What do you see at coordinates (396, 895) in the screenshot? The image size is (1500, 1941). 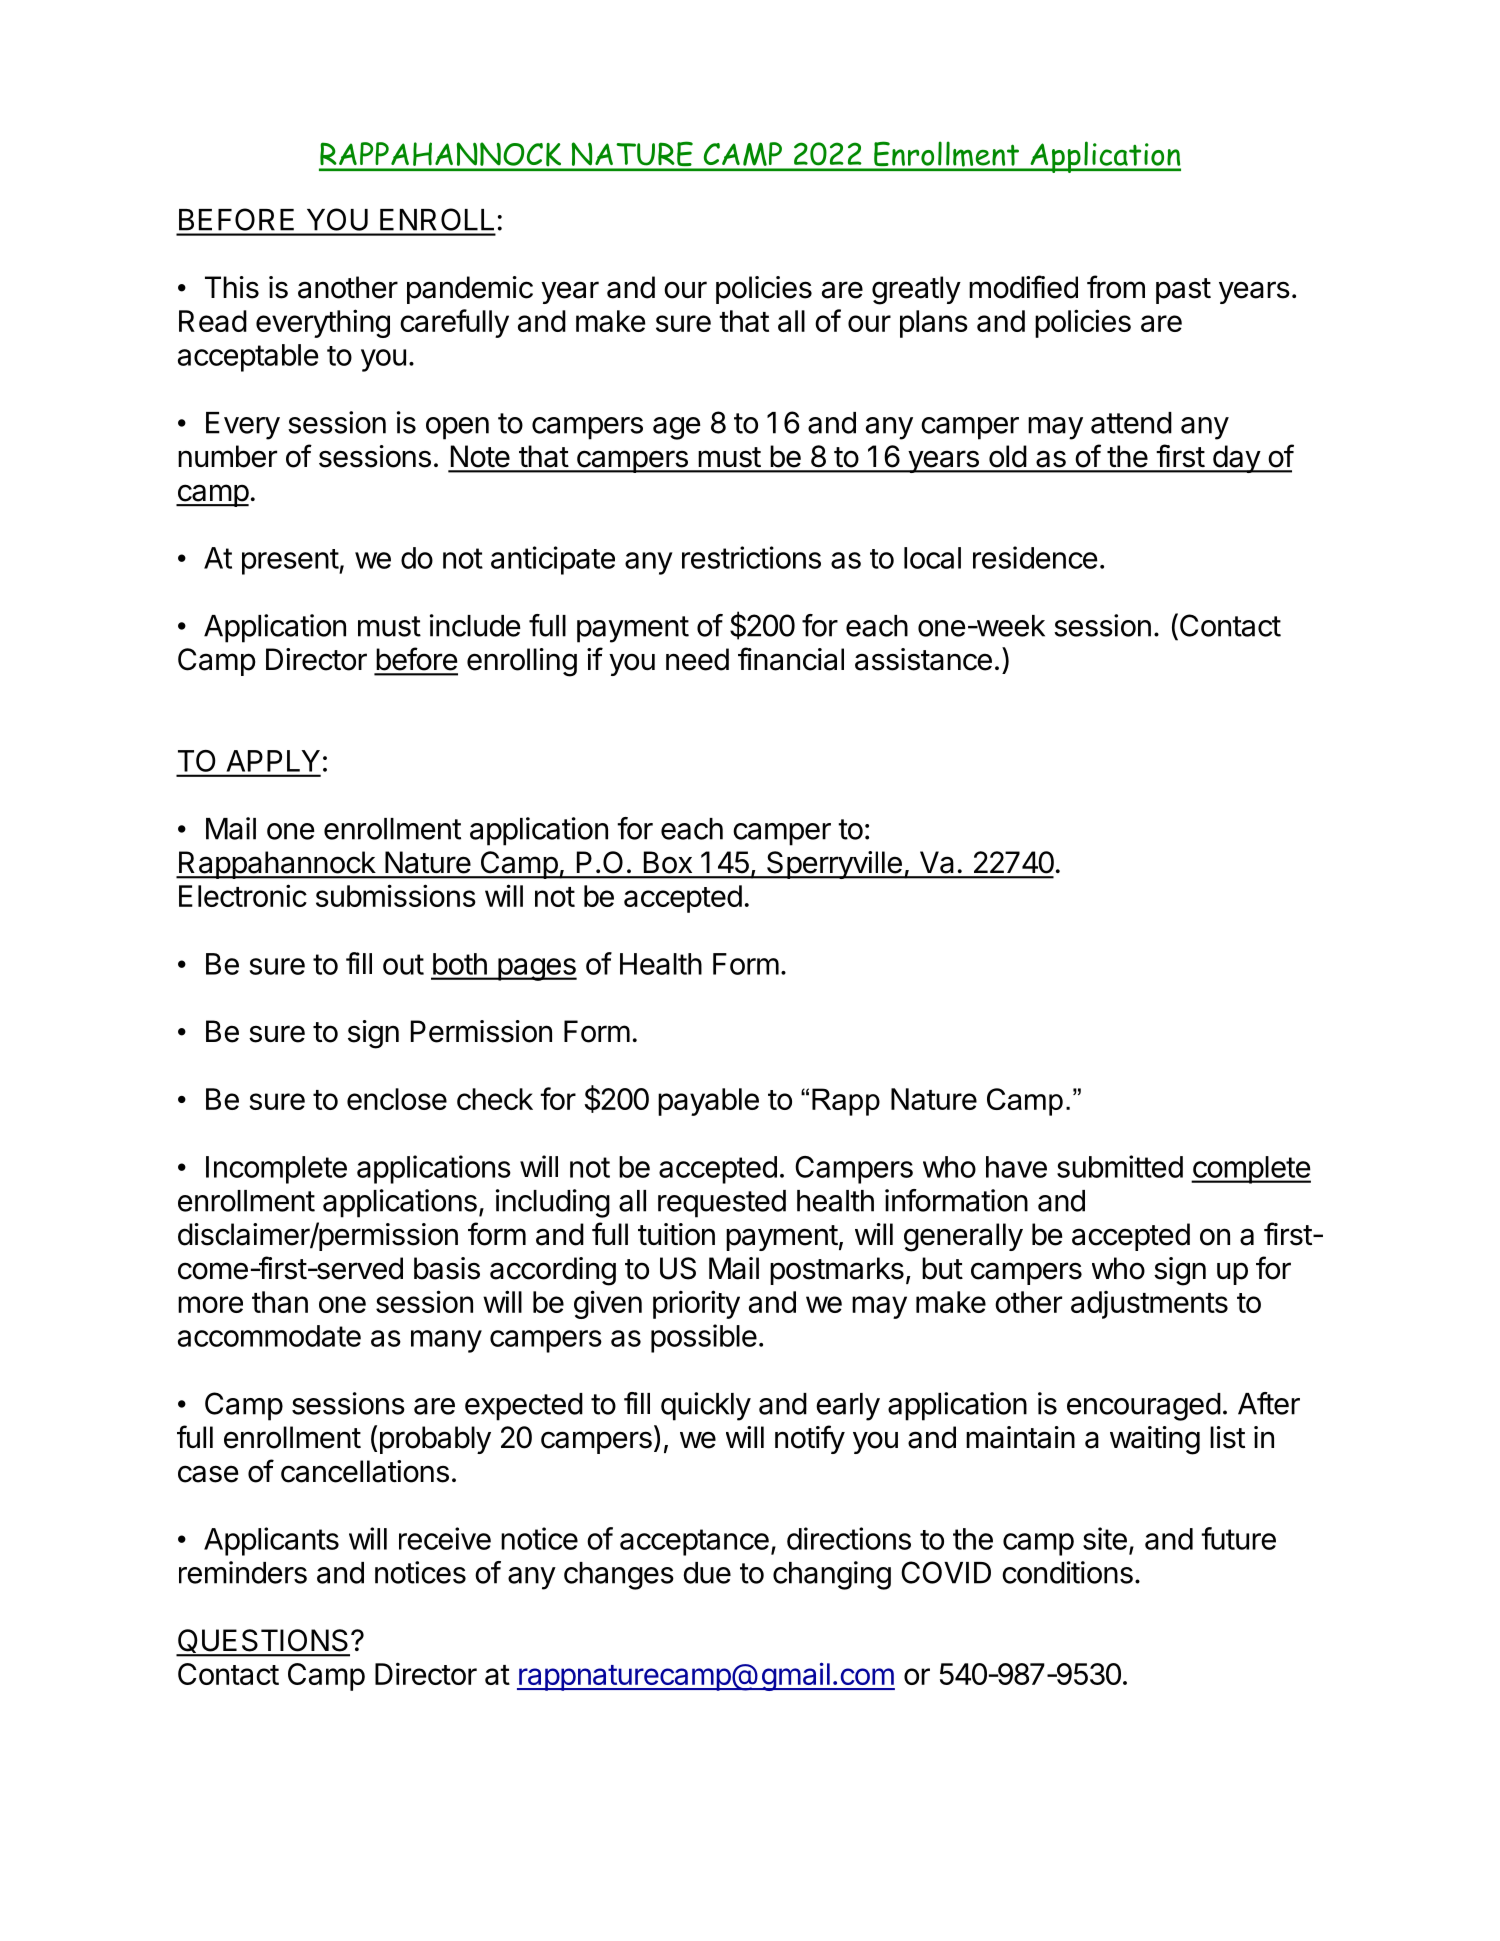 I see `submissions` at bounding box center [396, 895].
